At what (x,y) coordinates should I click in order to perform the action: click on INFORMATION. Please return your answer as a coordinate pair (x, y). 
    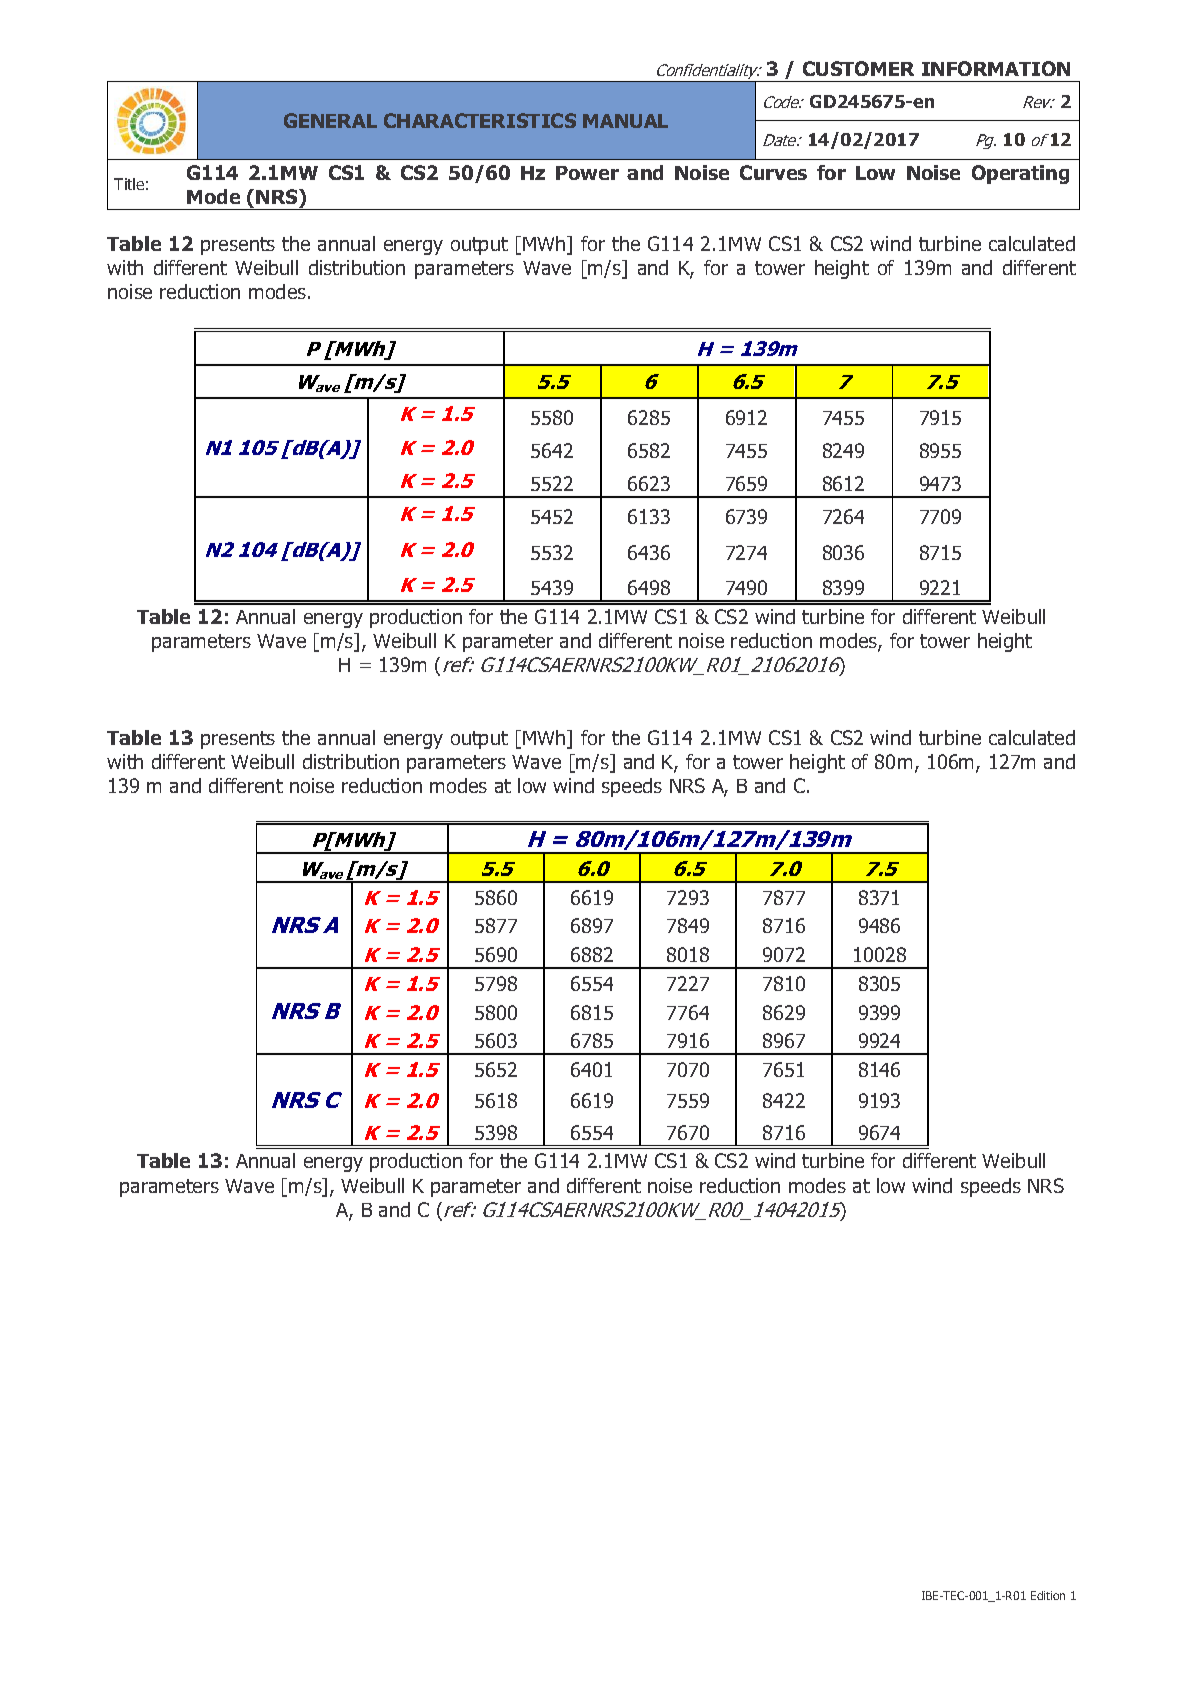
    Looking at the image, I should click on (996, 68).
